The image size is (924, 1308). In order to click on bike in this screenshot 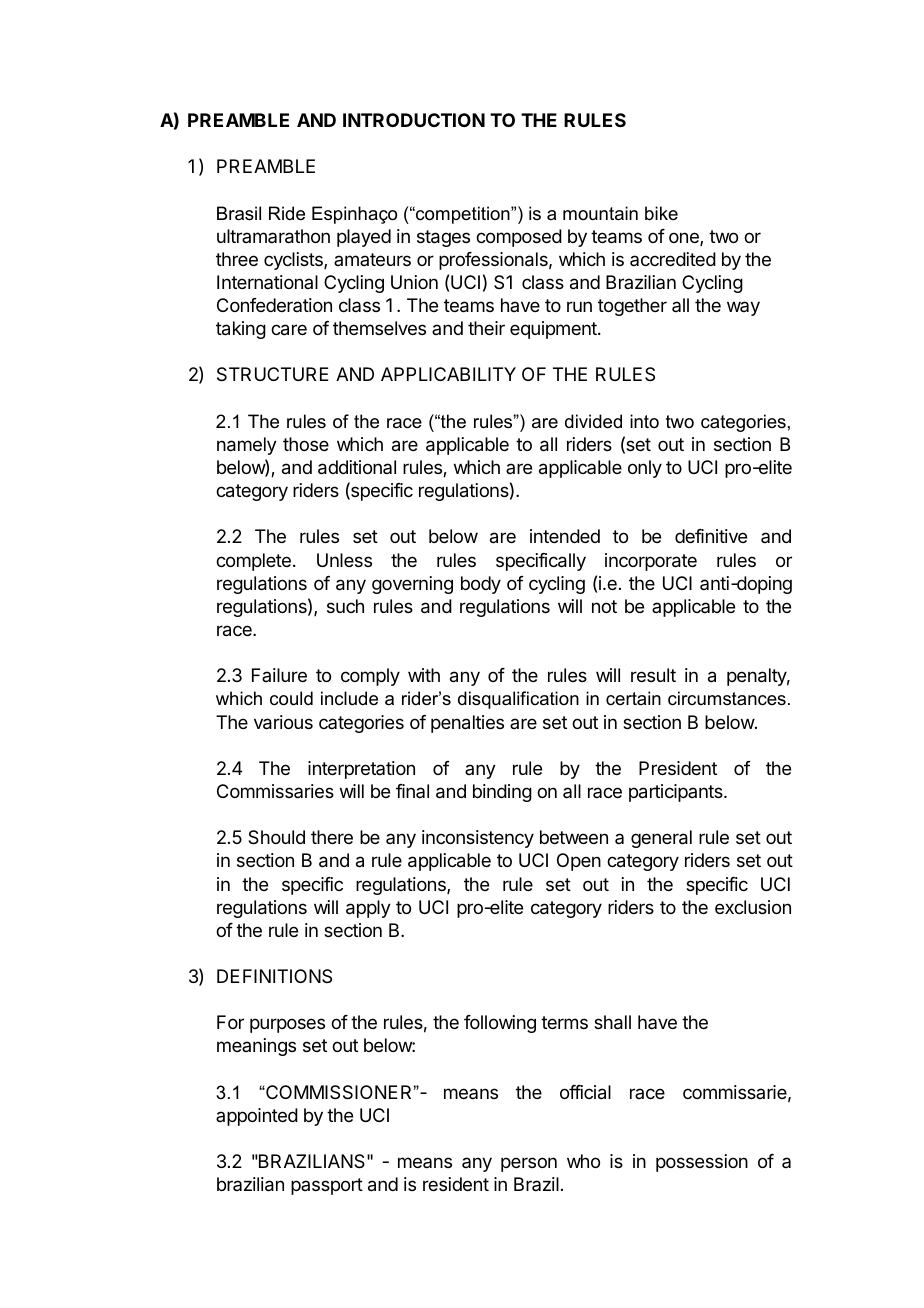, I will do `click(661, 213)`.
